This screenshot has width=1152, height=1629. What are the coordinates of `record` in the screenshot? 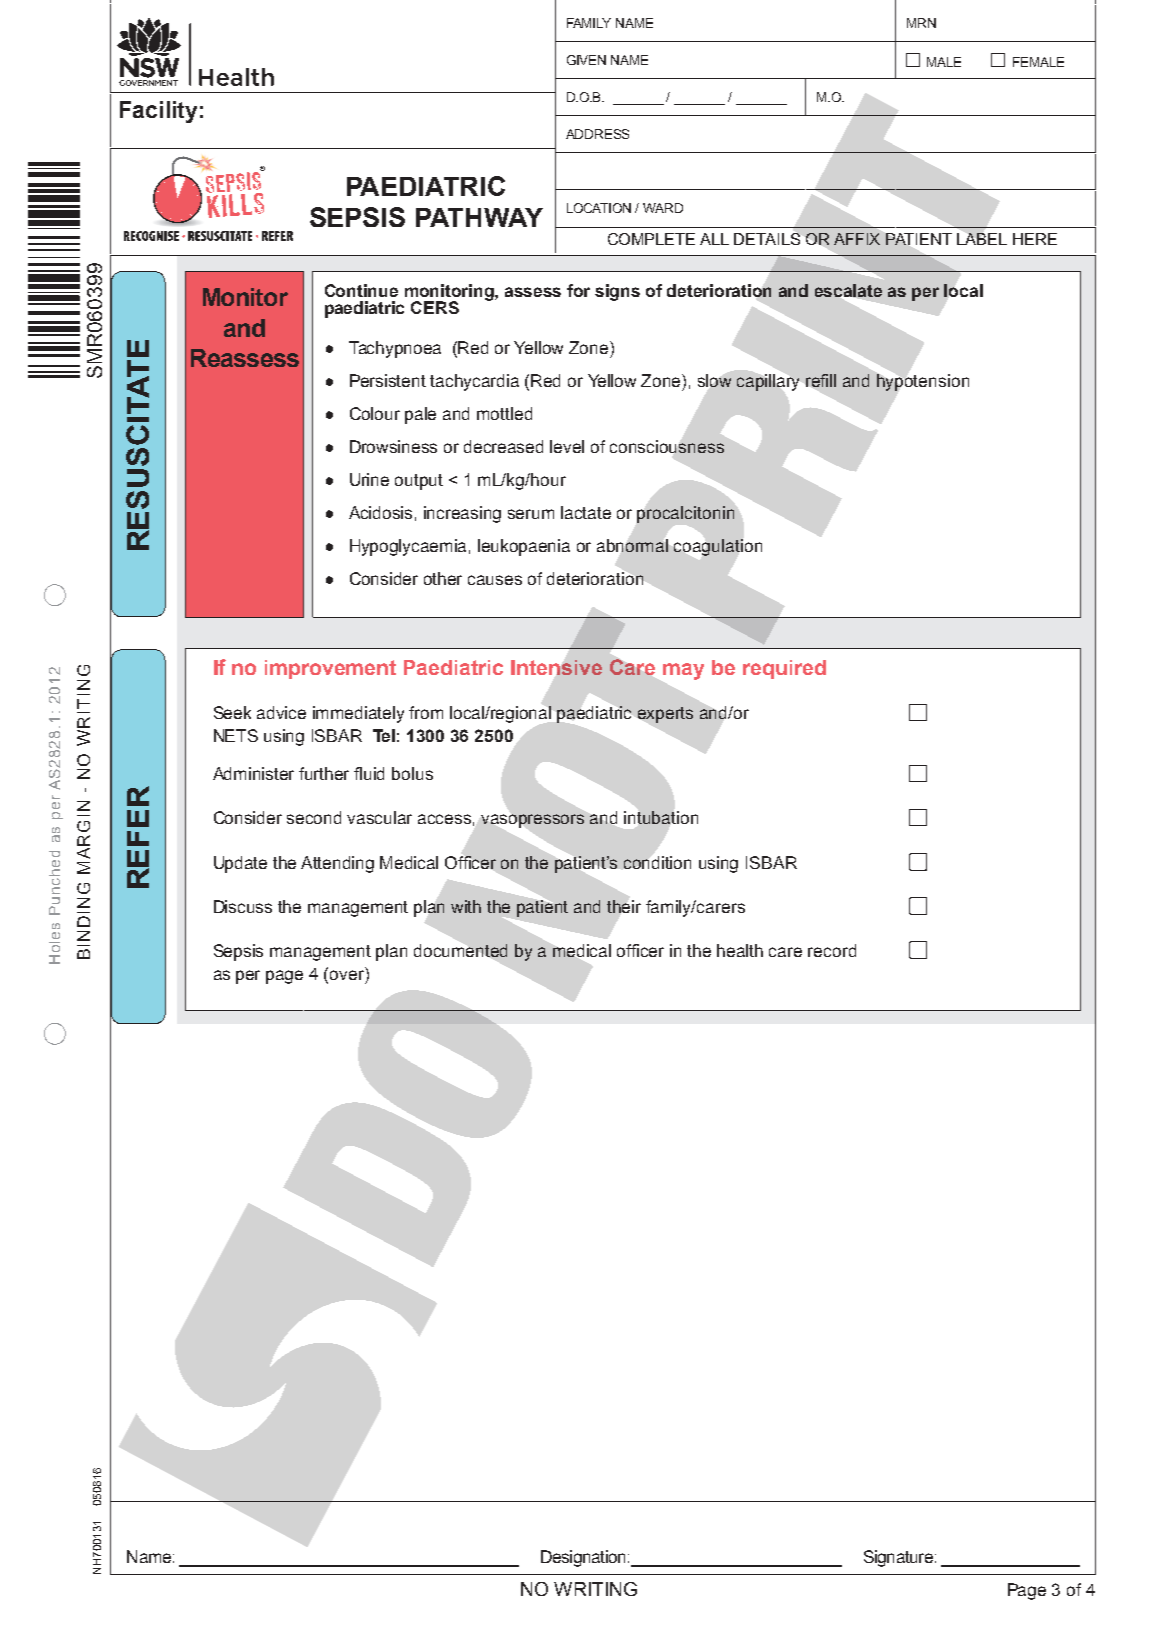 It's located at (832, 950).
